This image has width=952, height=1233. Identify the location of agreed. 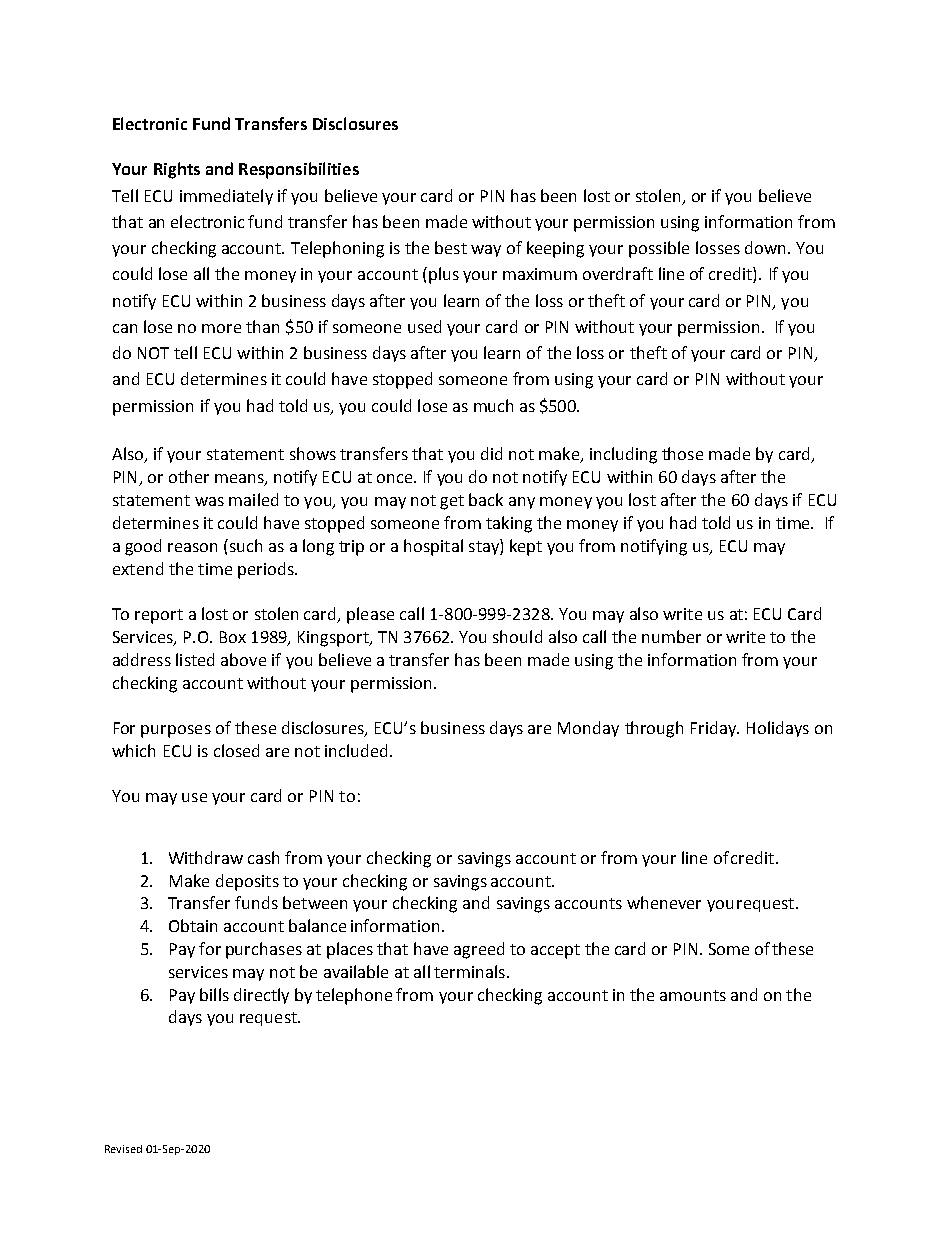
(479, 950).
